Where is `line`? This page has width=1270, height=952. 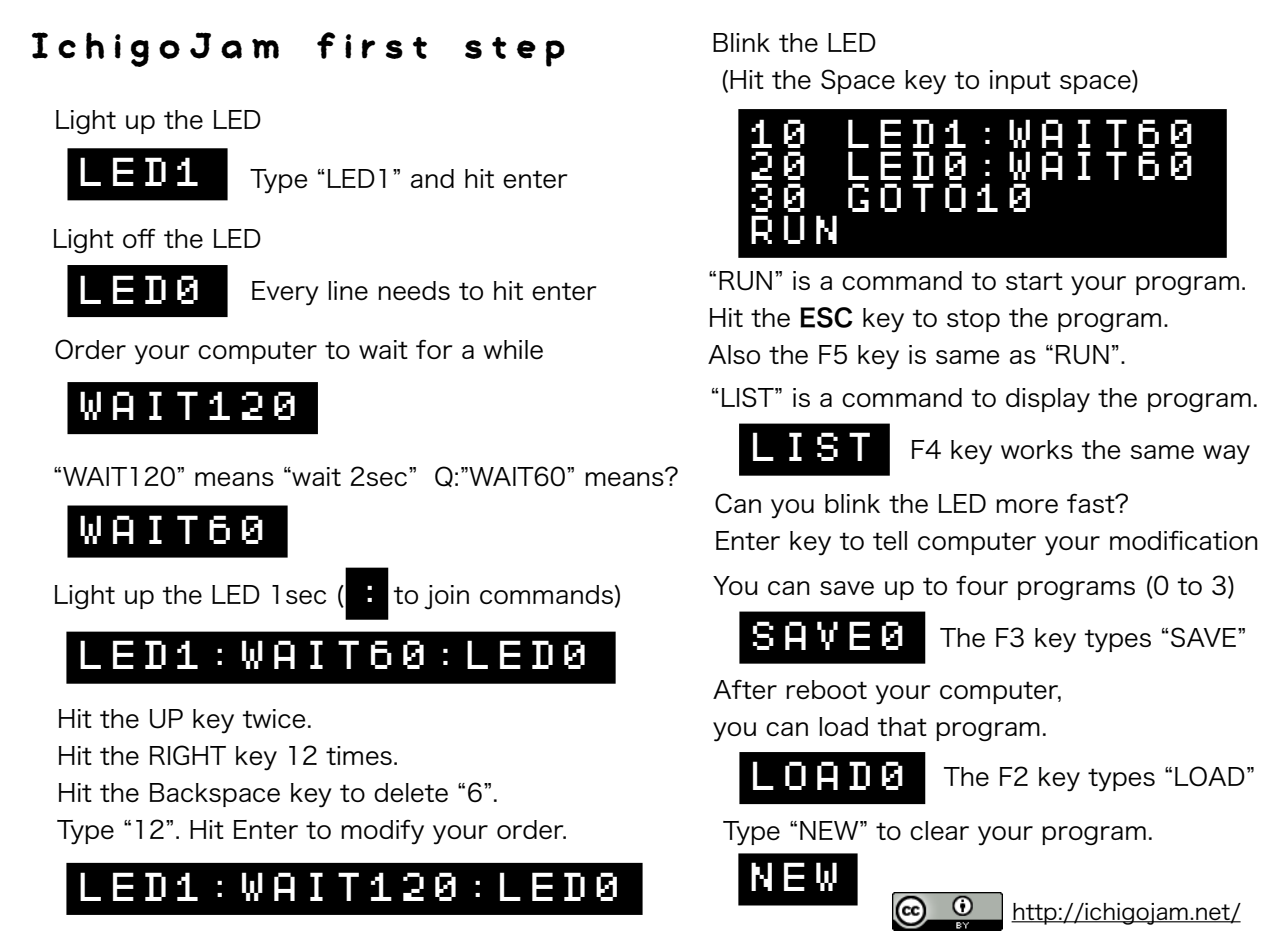 line is located at coordinates (348, 291).
